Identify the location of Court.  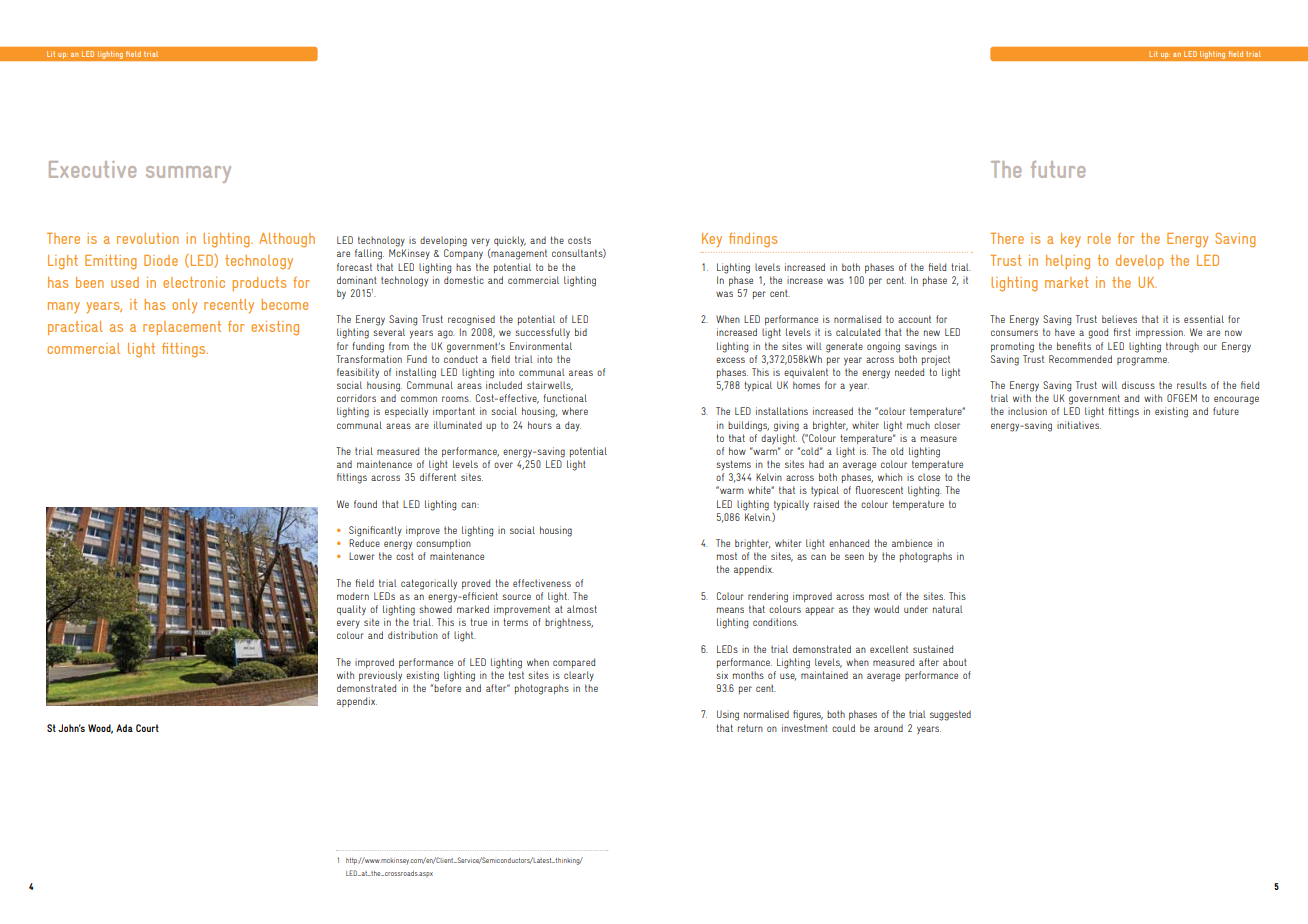
(147, 728).
